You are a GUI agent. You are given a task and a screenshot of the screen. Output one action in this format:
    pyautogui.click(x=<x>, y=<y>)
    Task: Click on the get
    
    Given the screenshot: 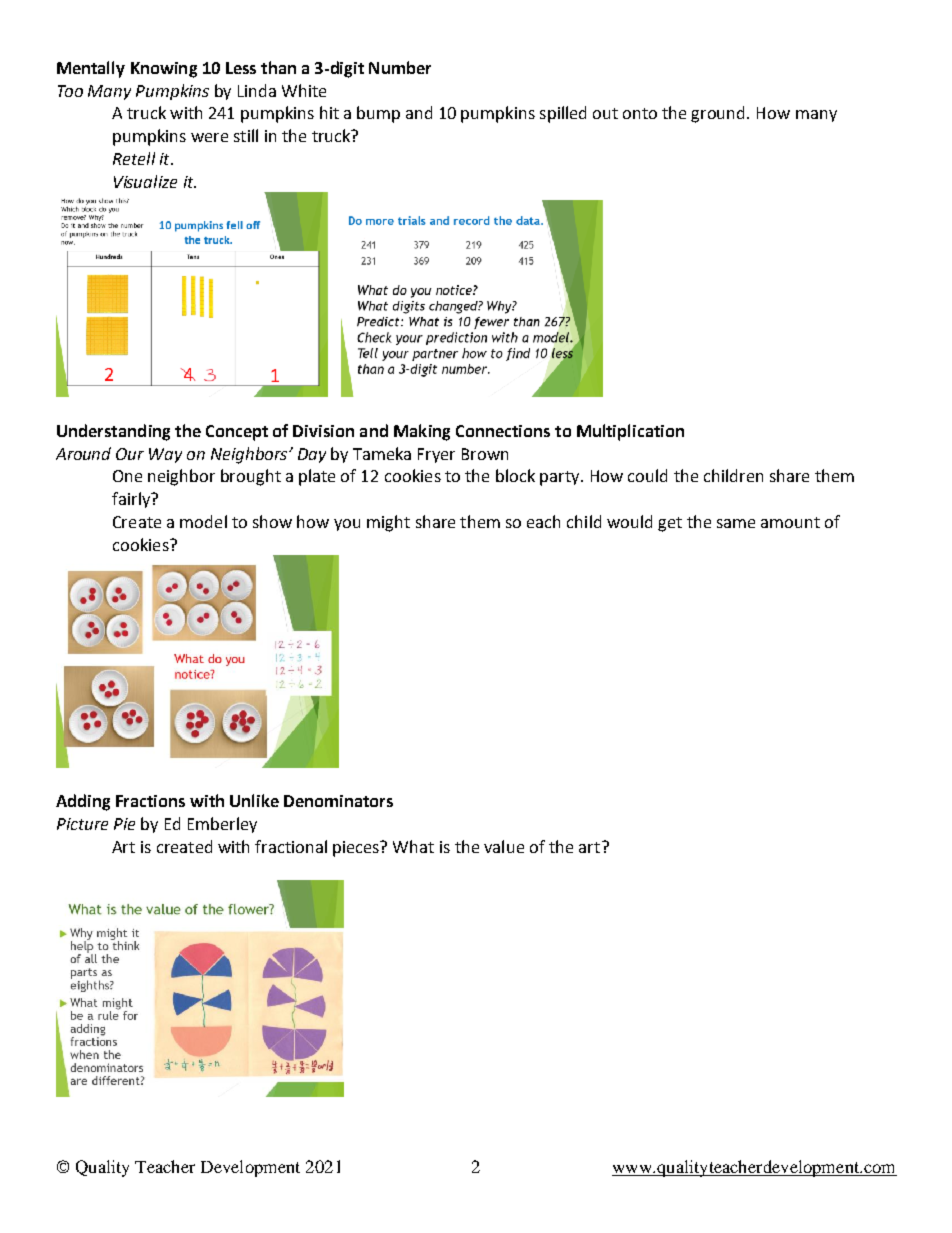 What is the action you would take?
    pyautogui.click(x=670, y=524)
